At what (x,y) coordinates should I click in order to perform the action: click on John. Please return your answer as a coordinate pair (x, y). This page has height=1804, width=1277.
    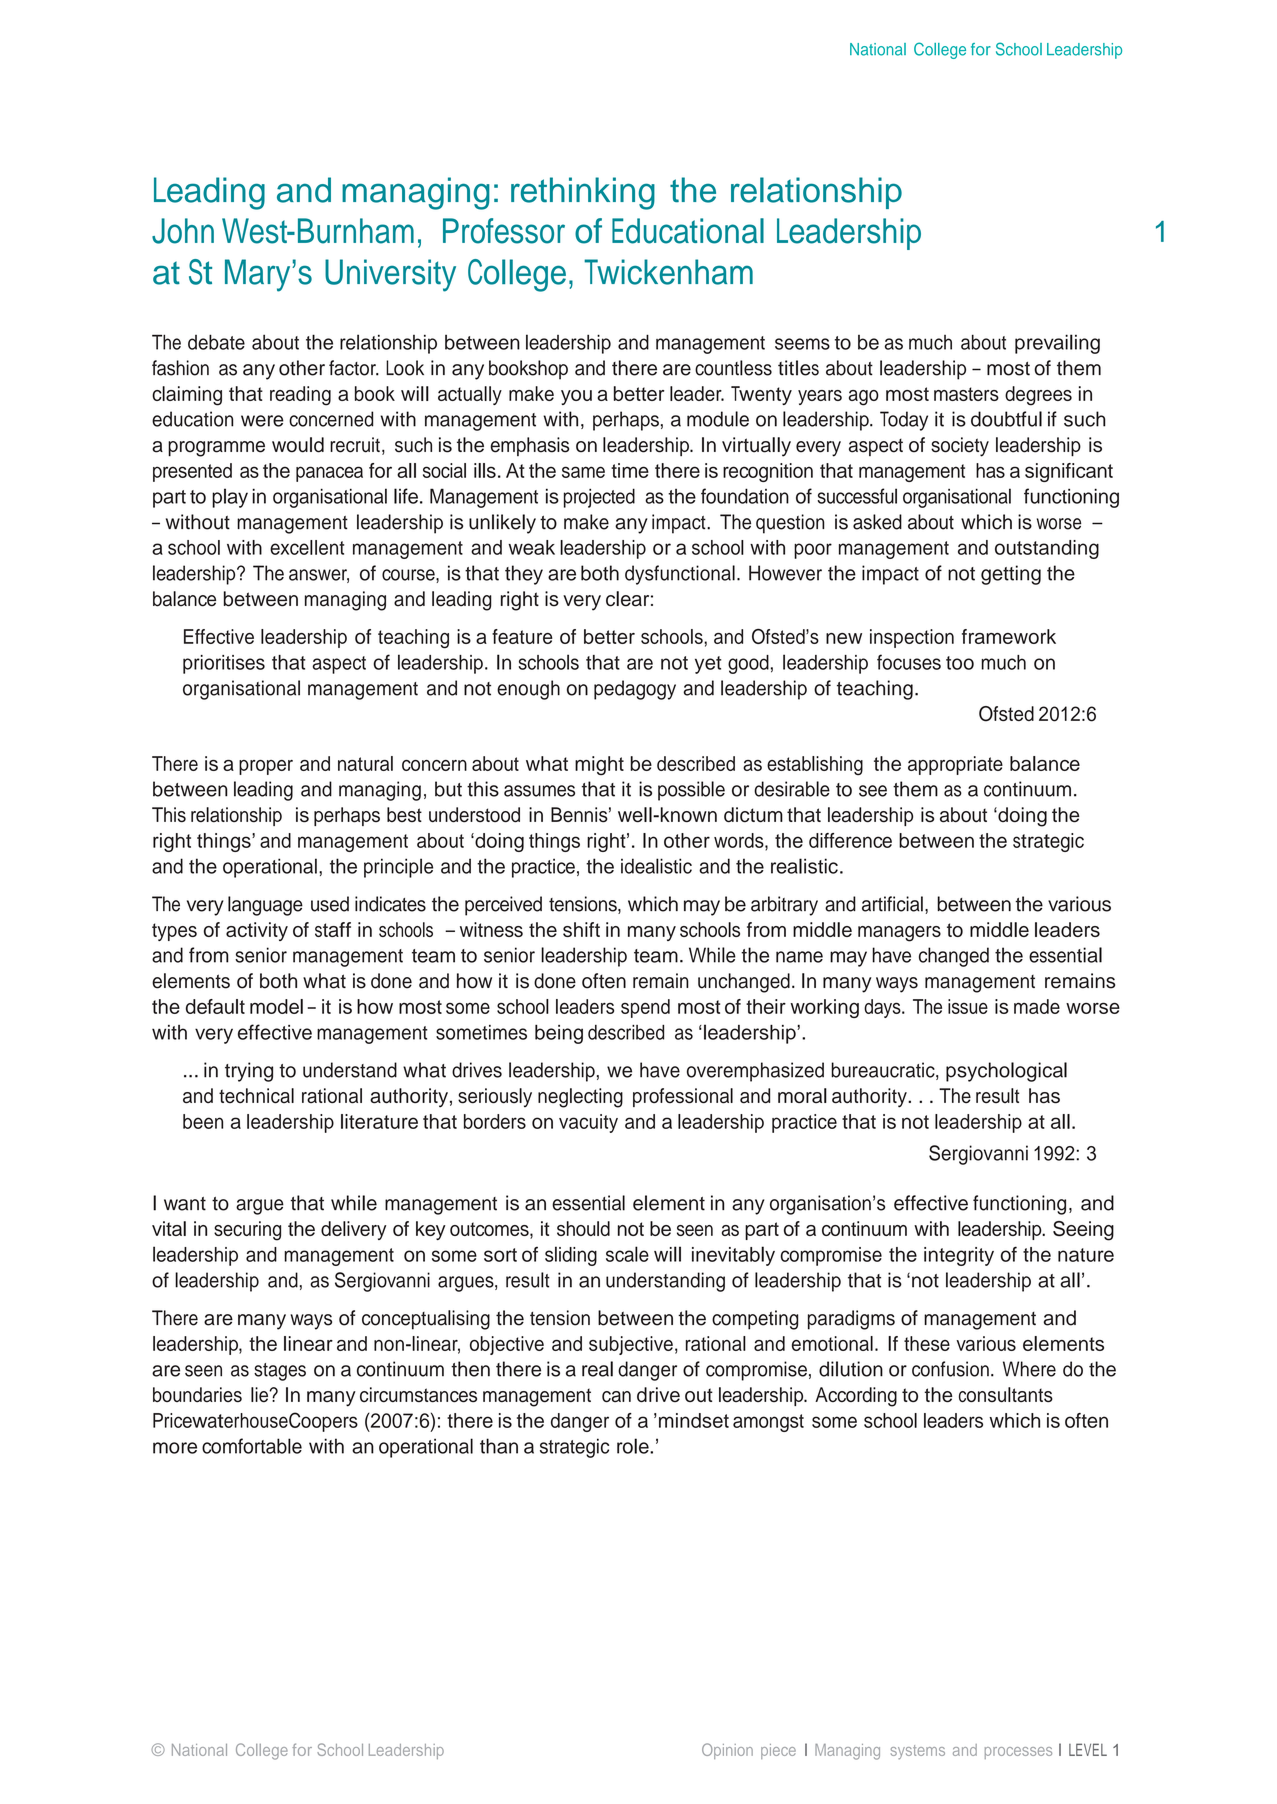
    Looking at the image, I should click on (183, 231).
